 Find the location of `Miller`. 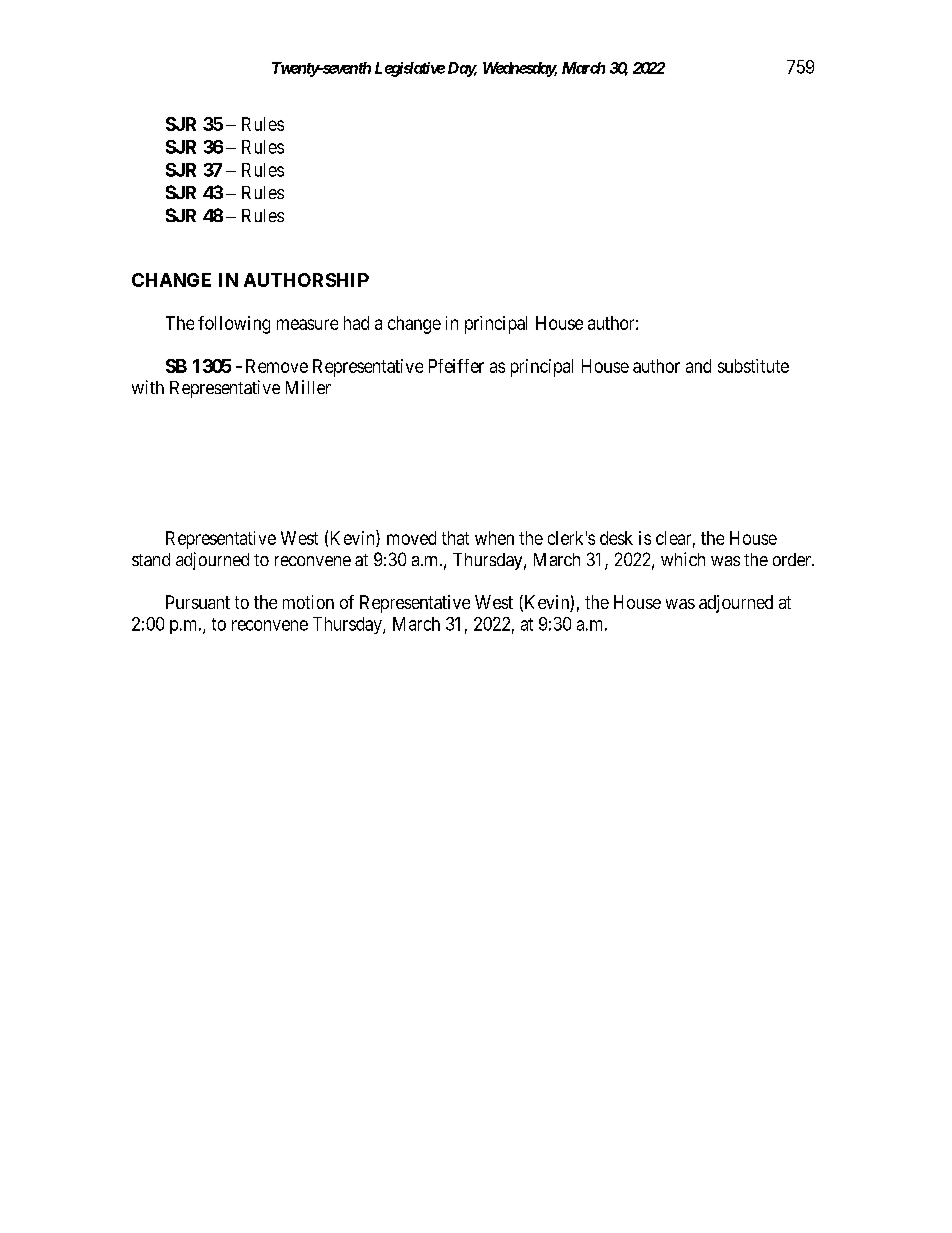

Miller is located at coordinates (308, 387).
